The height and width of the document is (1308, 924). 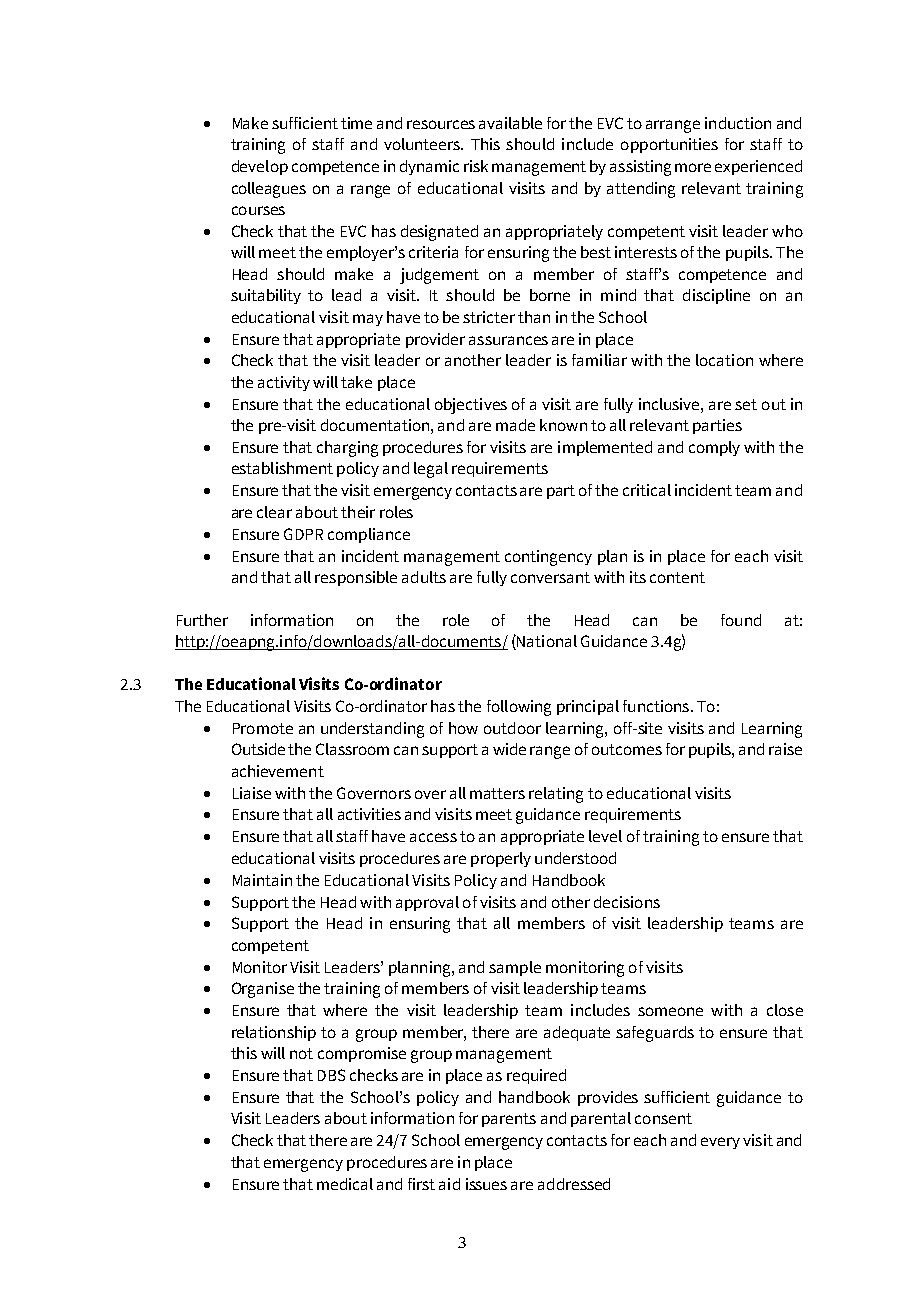 What do you see at coordinates (546, 642) in the document?
I see `National` at bounding box center [546, 642].
